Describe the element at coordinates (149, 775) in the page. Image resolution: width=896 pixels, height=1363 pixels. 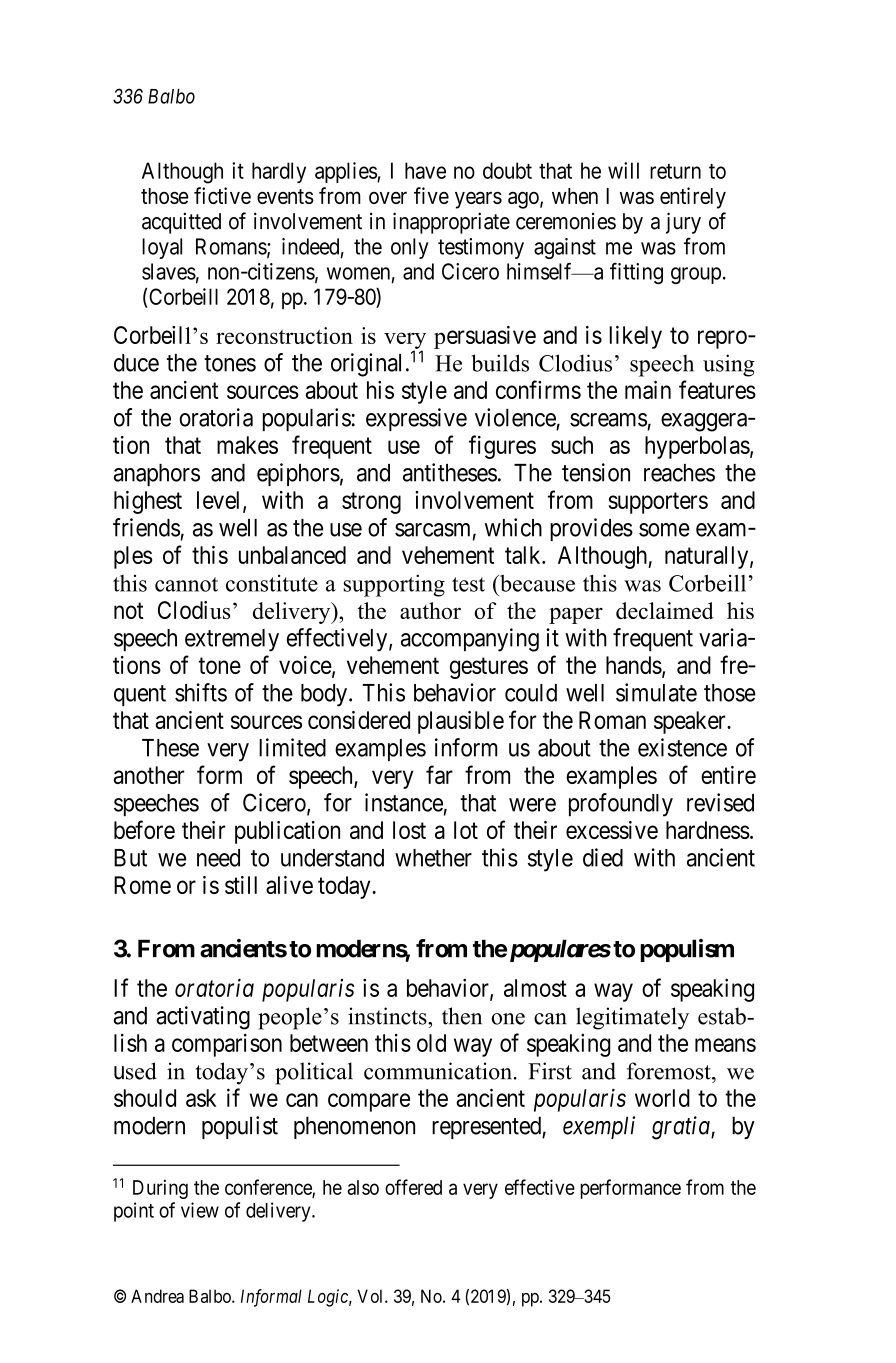
I see `another` at that location.
